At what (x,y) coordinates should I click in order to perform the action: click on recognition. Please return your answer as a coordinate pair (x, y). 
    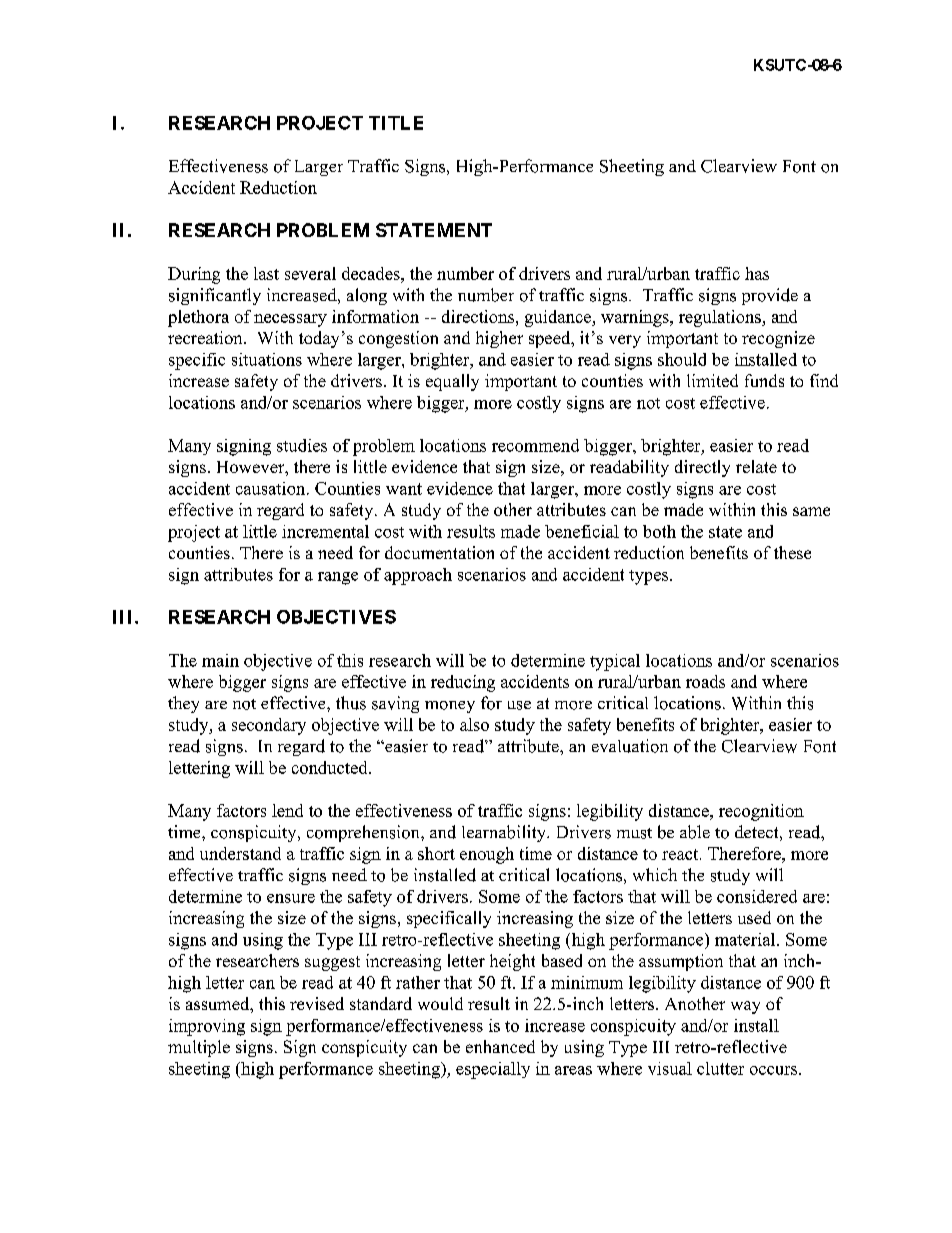
    Looking at the image, I should click on (761, 812).
